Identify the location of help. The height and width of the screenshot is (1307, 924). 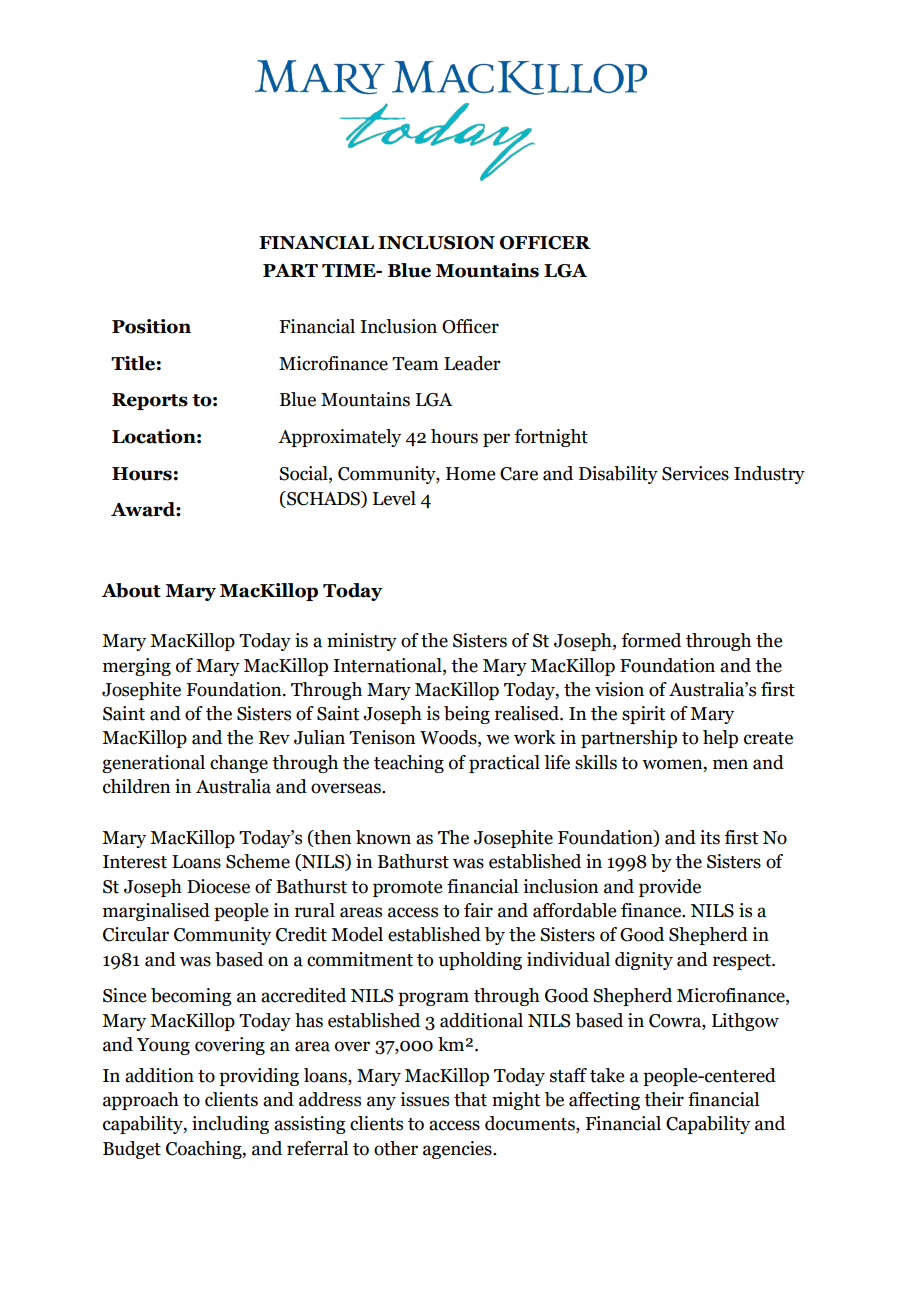
(720, 739).
